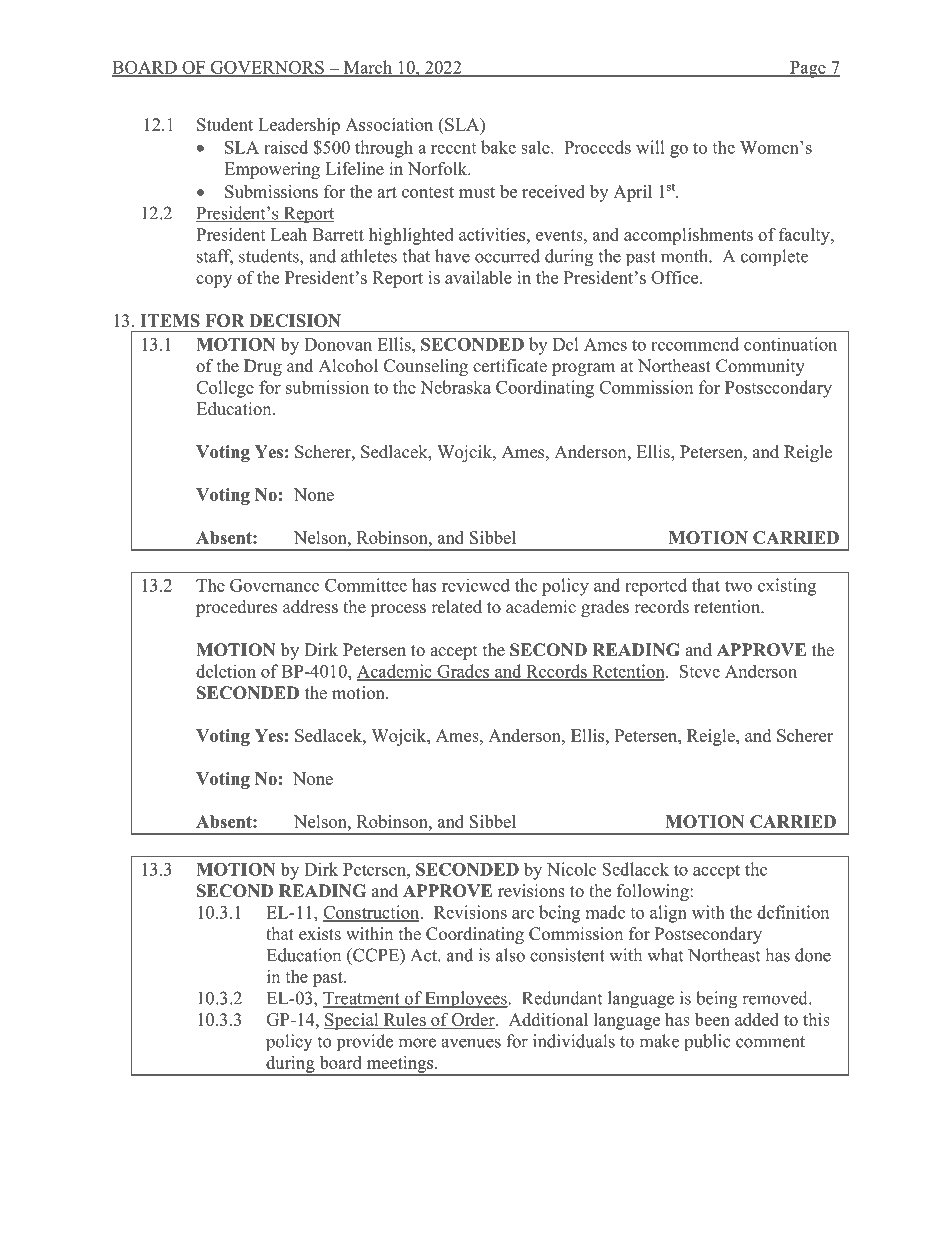 Image resolution: width=952 pixels, height=1233 pixels. Describe the element at coordinates (352, 1021) in the screenshot. I see `Special` at that location.
